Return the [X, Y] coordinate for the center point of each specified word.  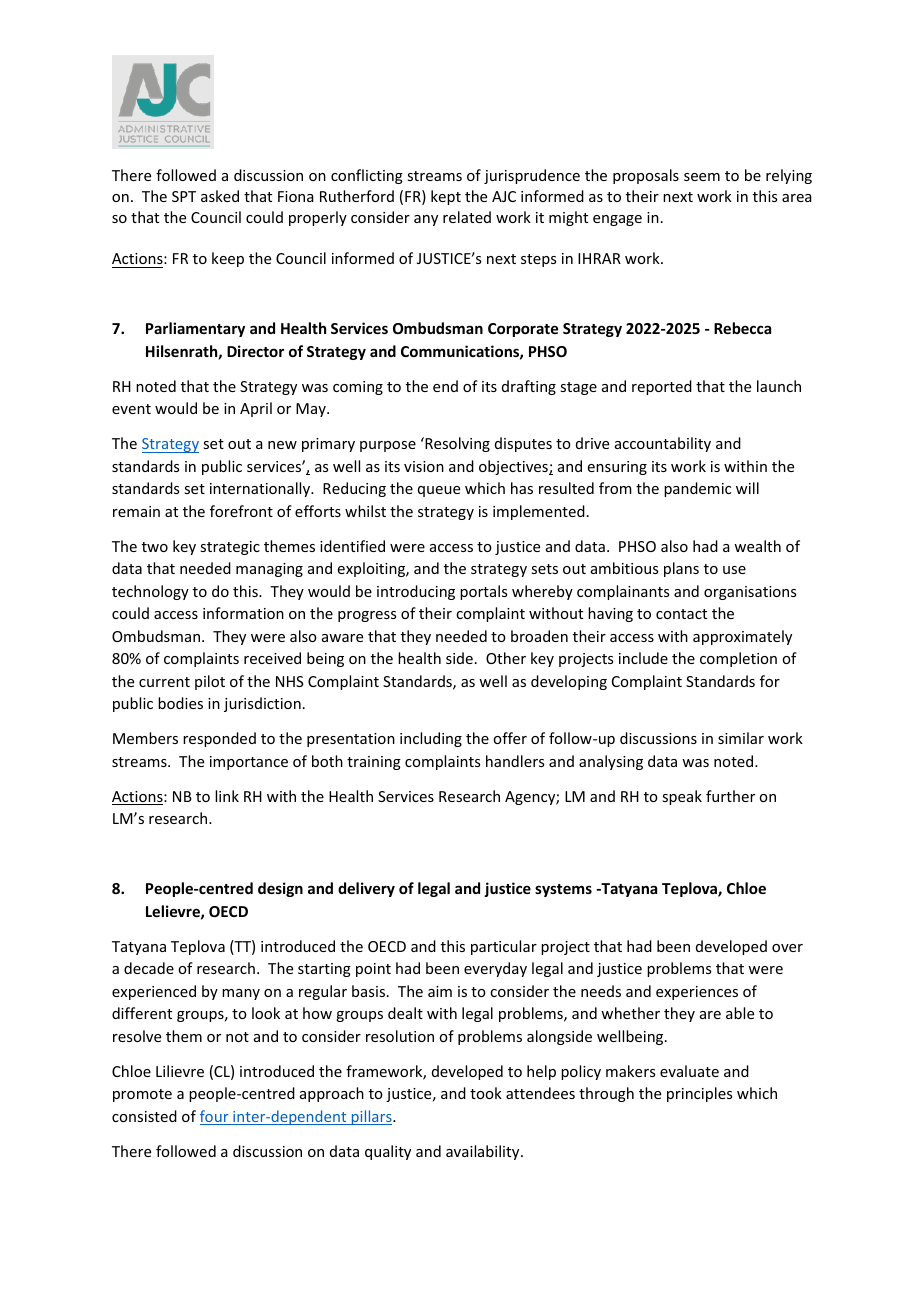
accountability [663, 444]
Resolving [456, 444]
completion [738, 659]
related [467, 217]
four [215, 1117]
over [787, 948]
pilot [210, 682]
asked [220, 196]
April [256, 409]
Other [506, 658]
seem [702, 177]
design [280, 889]
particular [504, 947]
